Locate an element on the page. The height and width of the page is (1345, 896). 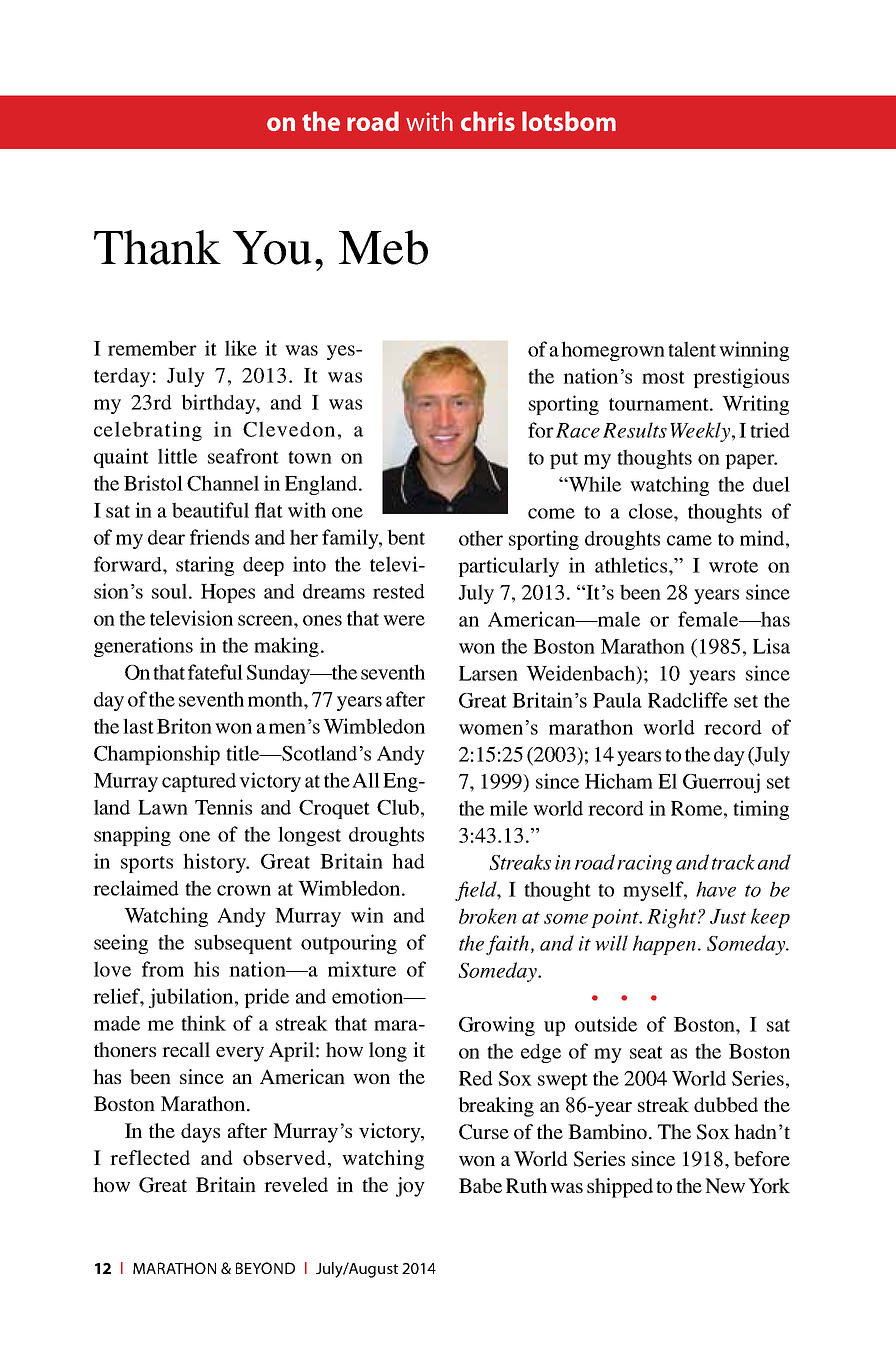
chris is located at coordinates (488, 121).
